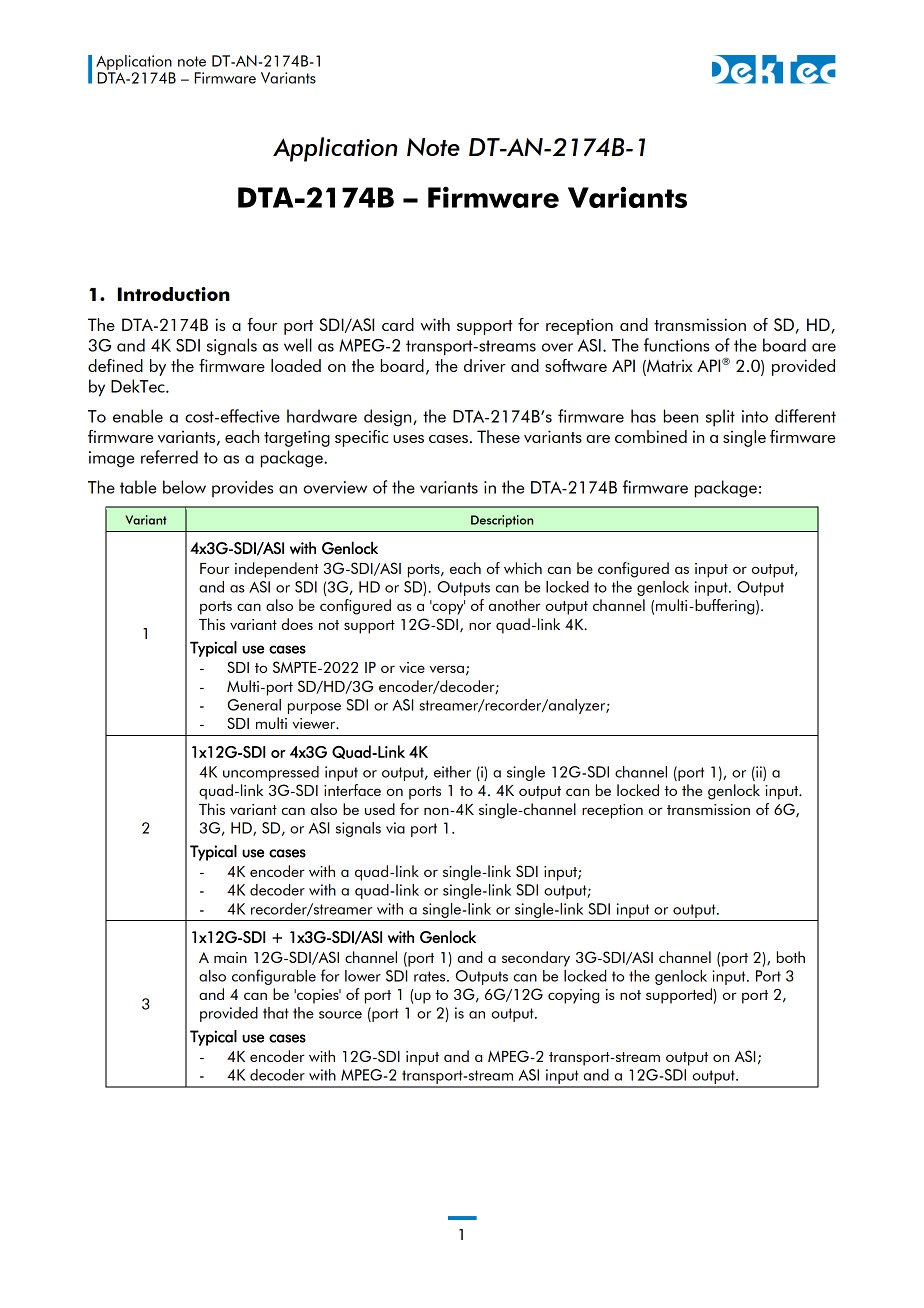 The height and width of the page is (1308, 924). Describe the element at coordinates (174, 294) in the page. I see `Introduction` at that location.
